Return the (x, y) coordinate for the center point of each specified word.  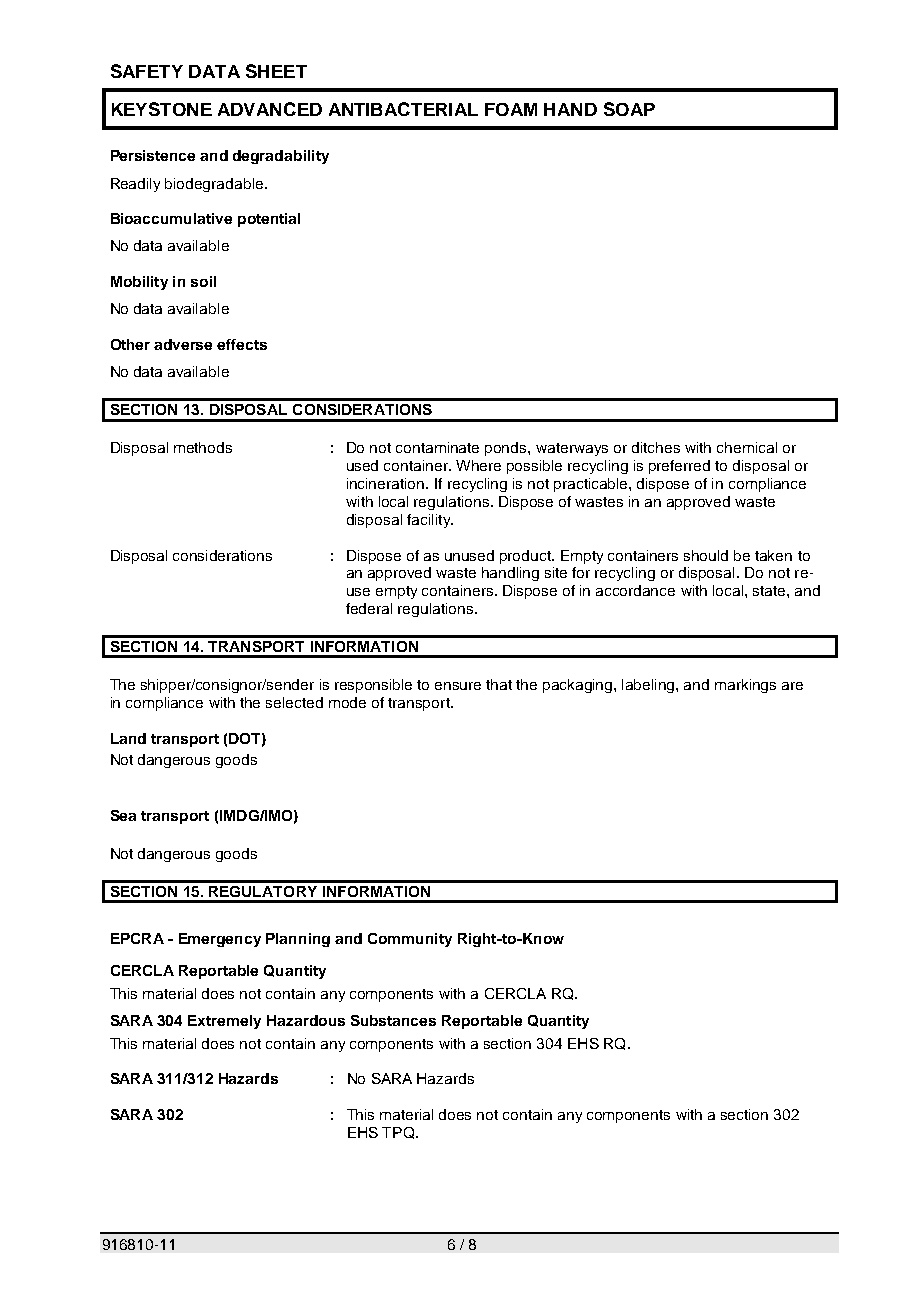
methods (203, 447)
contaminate (437, 447)
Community (410, 940)
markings (745, 686)
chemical (747, 447)
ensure (458, 686)
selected (294, 702)
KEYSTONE (162, 109)
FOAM (511, 109)
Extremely (224, 1022)
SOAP (629, 109)
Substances (393, 1020)
